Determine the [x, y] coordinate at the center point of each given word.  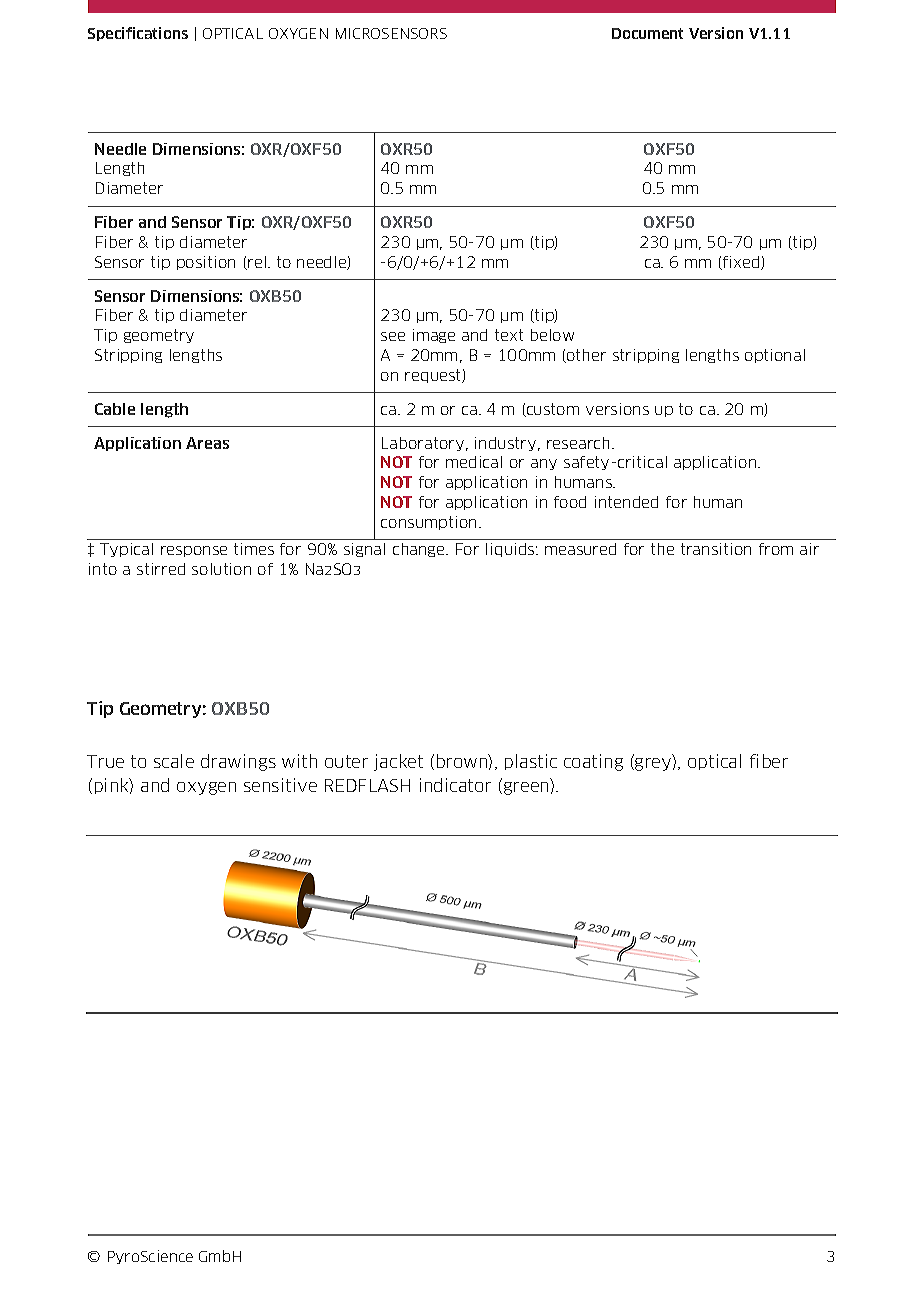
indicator [455, 785]
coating [593, 762]
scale [174, 761]
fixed [741, 263]
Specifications [138, 34]
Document [647, 33]
